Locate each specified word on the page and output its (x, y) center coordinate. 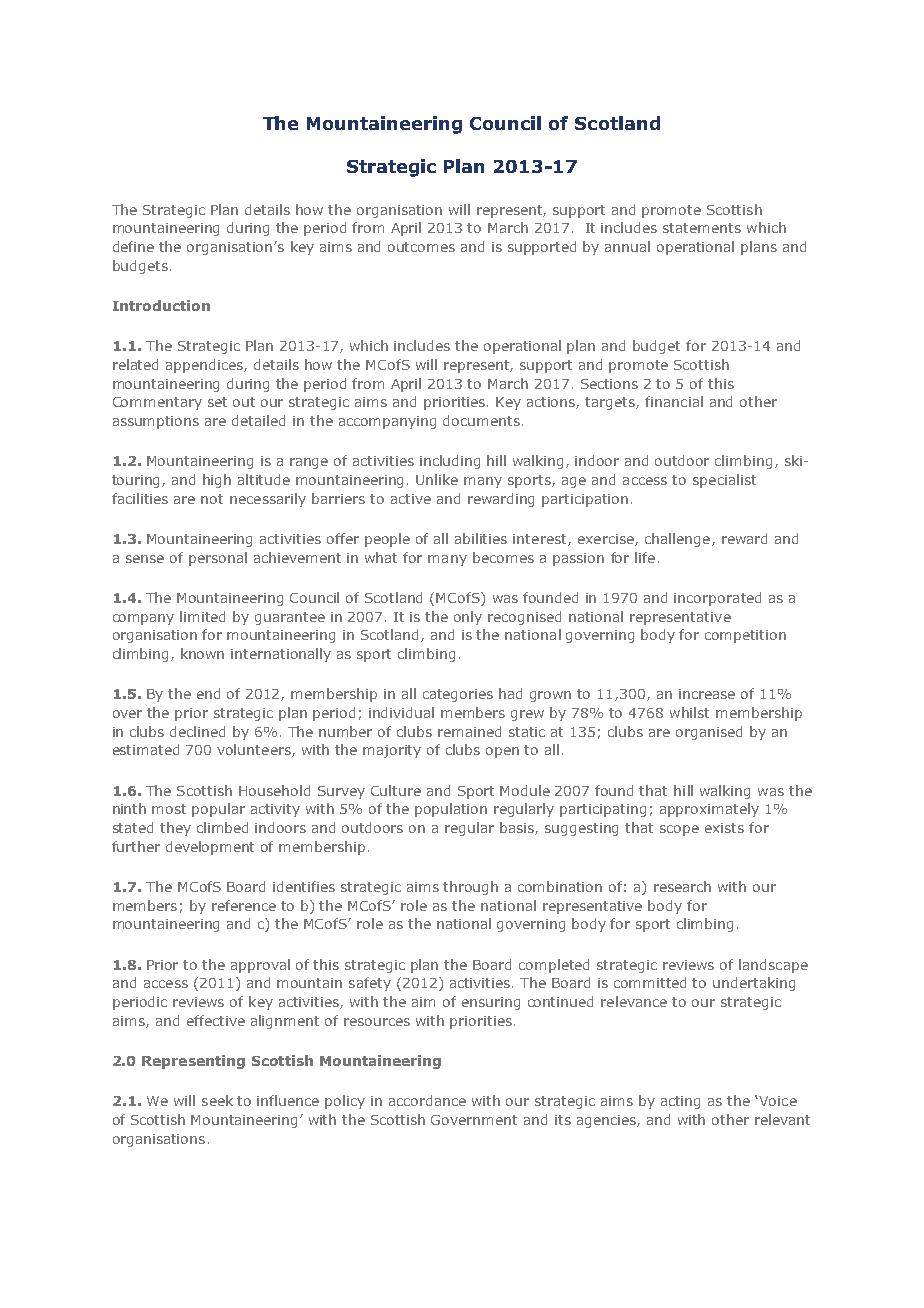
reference (244, 905)
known (202, 653)
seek (217, 1100)
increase (707, 694)
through (470, 888)
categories (458, 695)
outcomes (421, 247)
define (133, 246)
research (682, 886)
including (450, 462)
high (217, 481)
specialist (724, 481)
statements (702, 228)
